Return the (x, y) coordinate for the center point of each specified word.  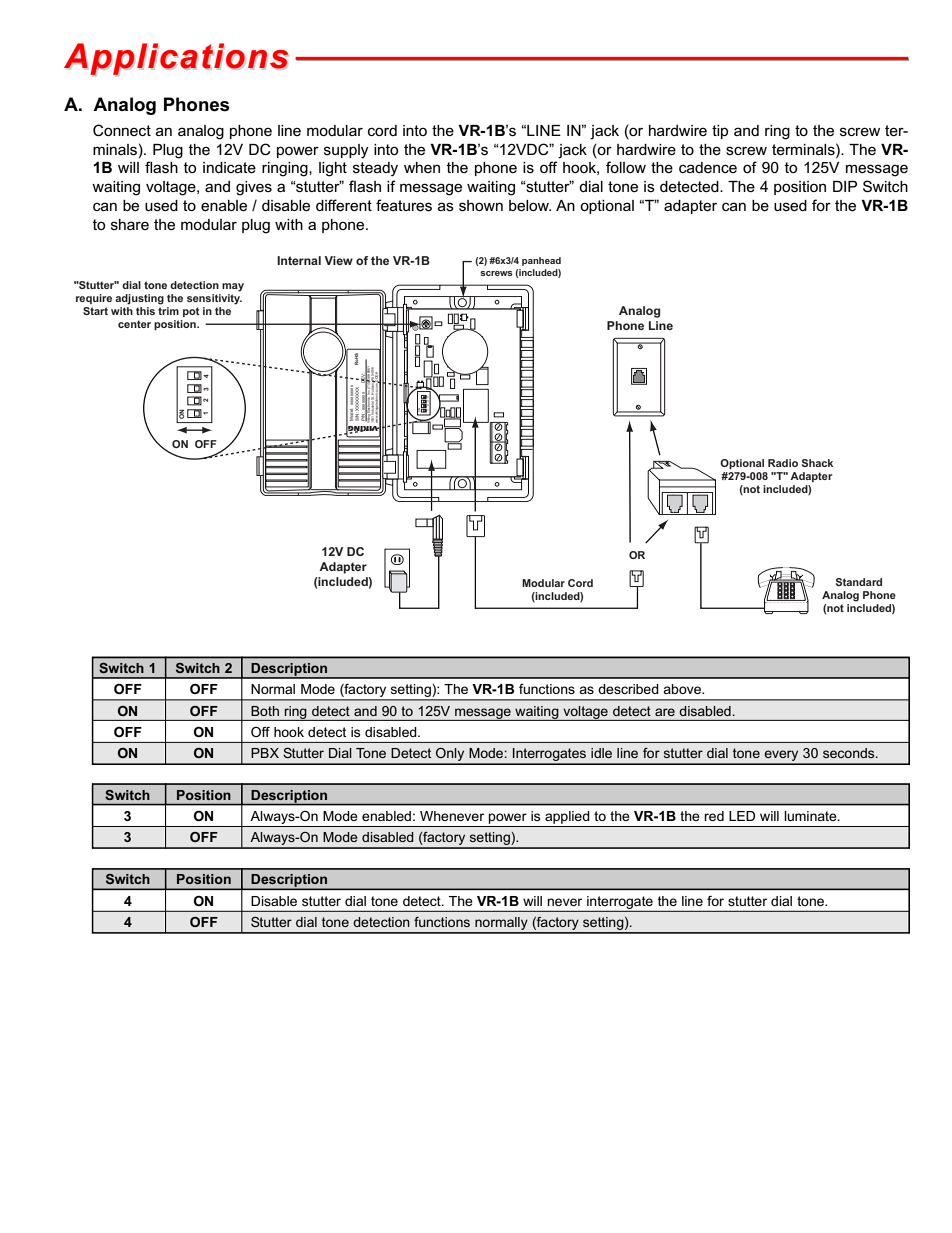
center (134, 324)
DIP (845, 186)
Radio (783, 463)
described (628, 689)
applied (567, 817)
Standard (859, 582)
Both (265, 711)
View (338, 260)
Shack (817, 463)
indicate (229, 167)
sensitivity (214, 298)
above (683, 689)
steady (375, 169)
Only (450, 756)
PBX (265, 753)
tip (720, 132)
